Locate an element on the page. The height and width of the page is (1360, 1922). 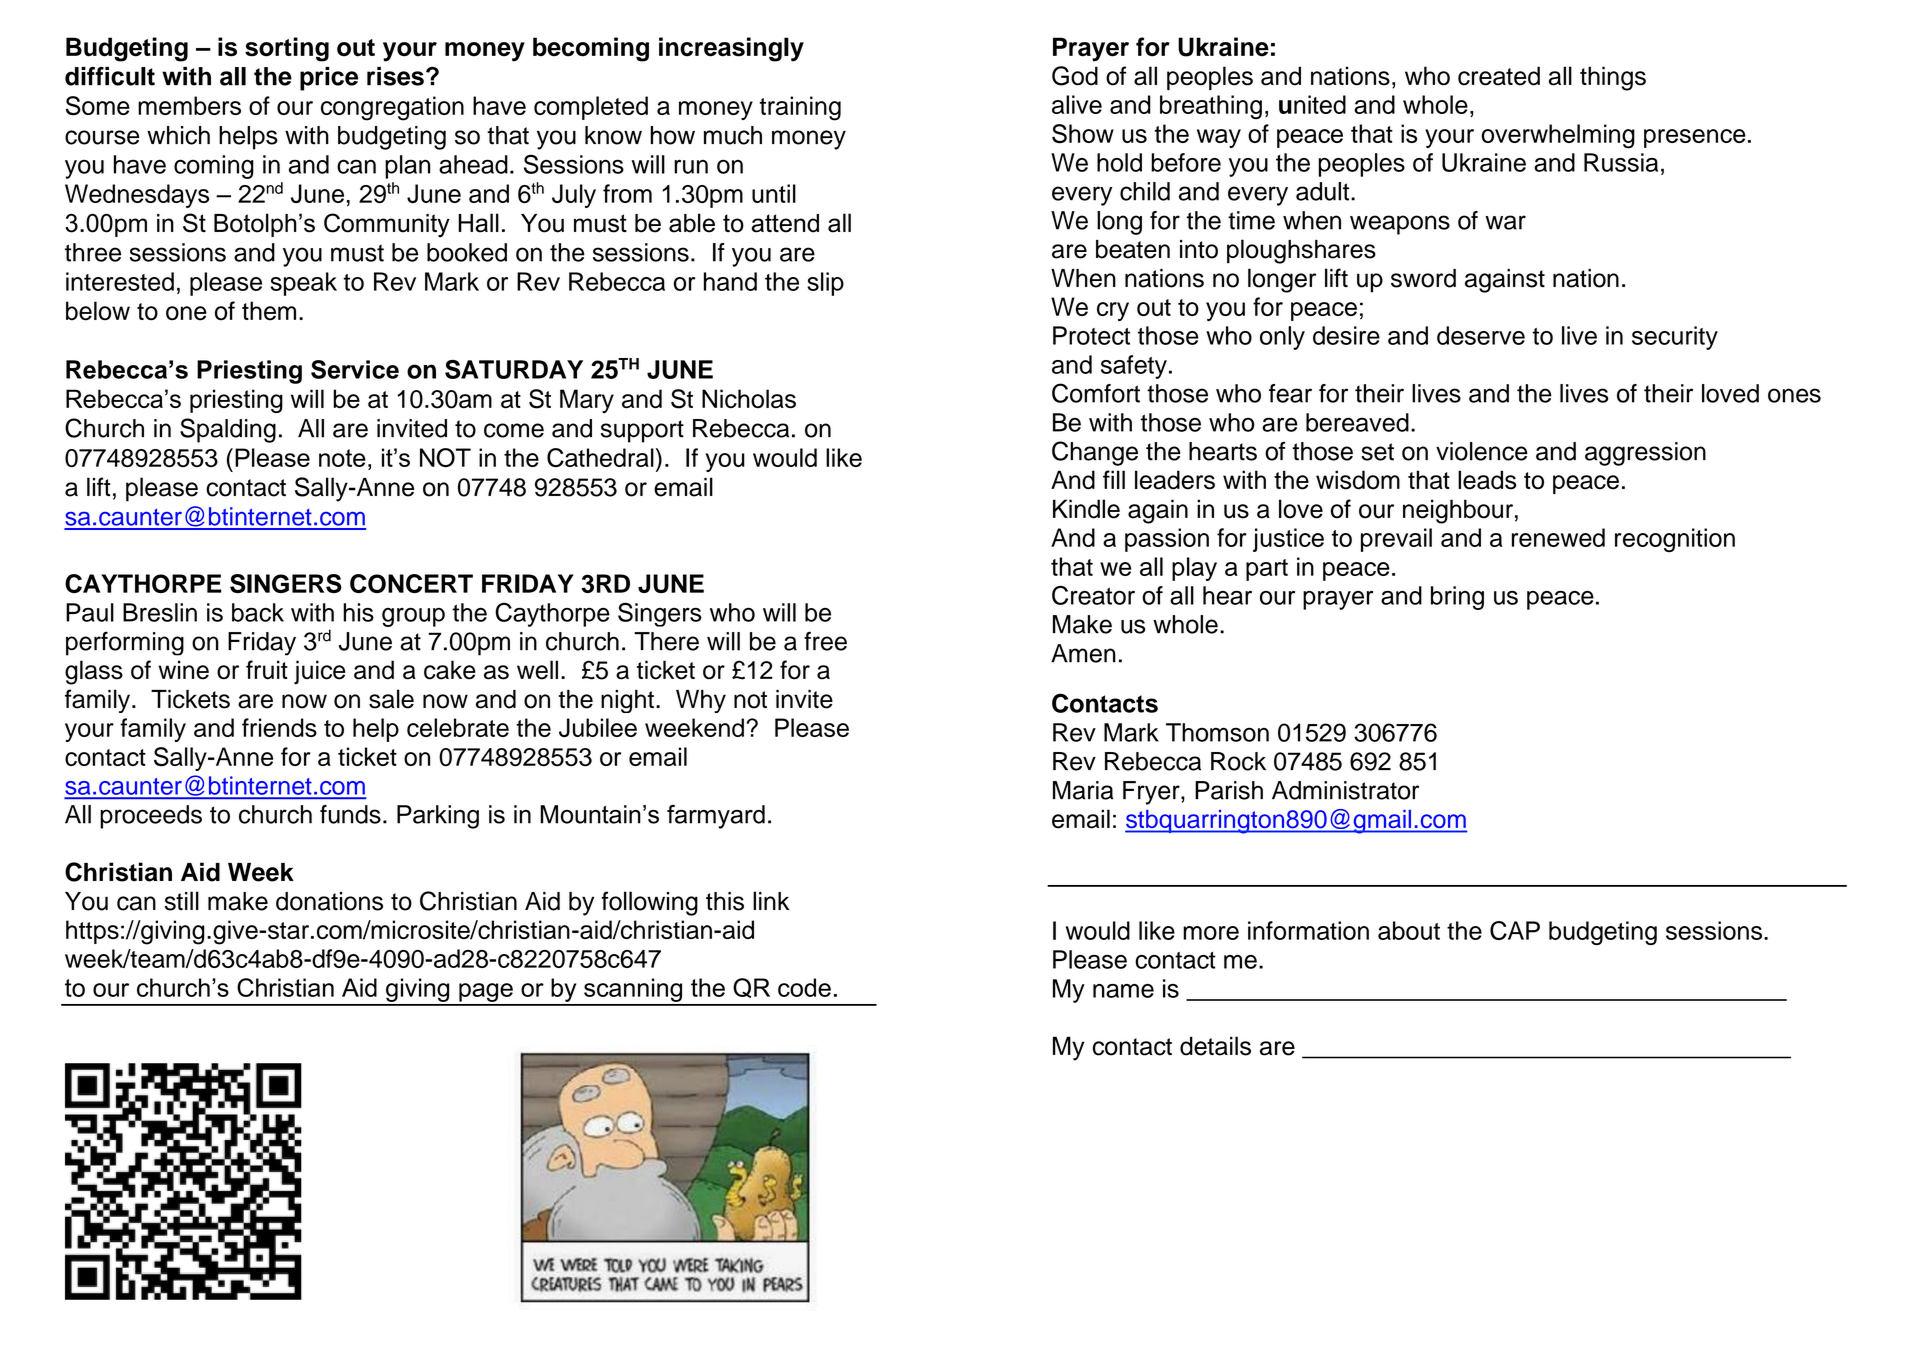
God is located at coordinates (1075, 76).
